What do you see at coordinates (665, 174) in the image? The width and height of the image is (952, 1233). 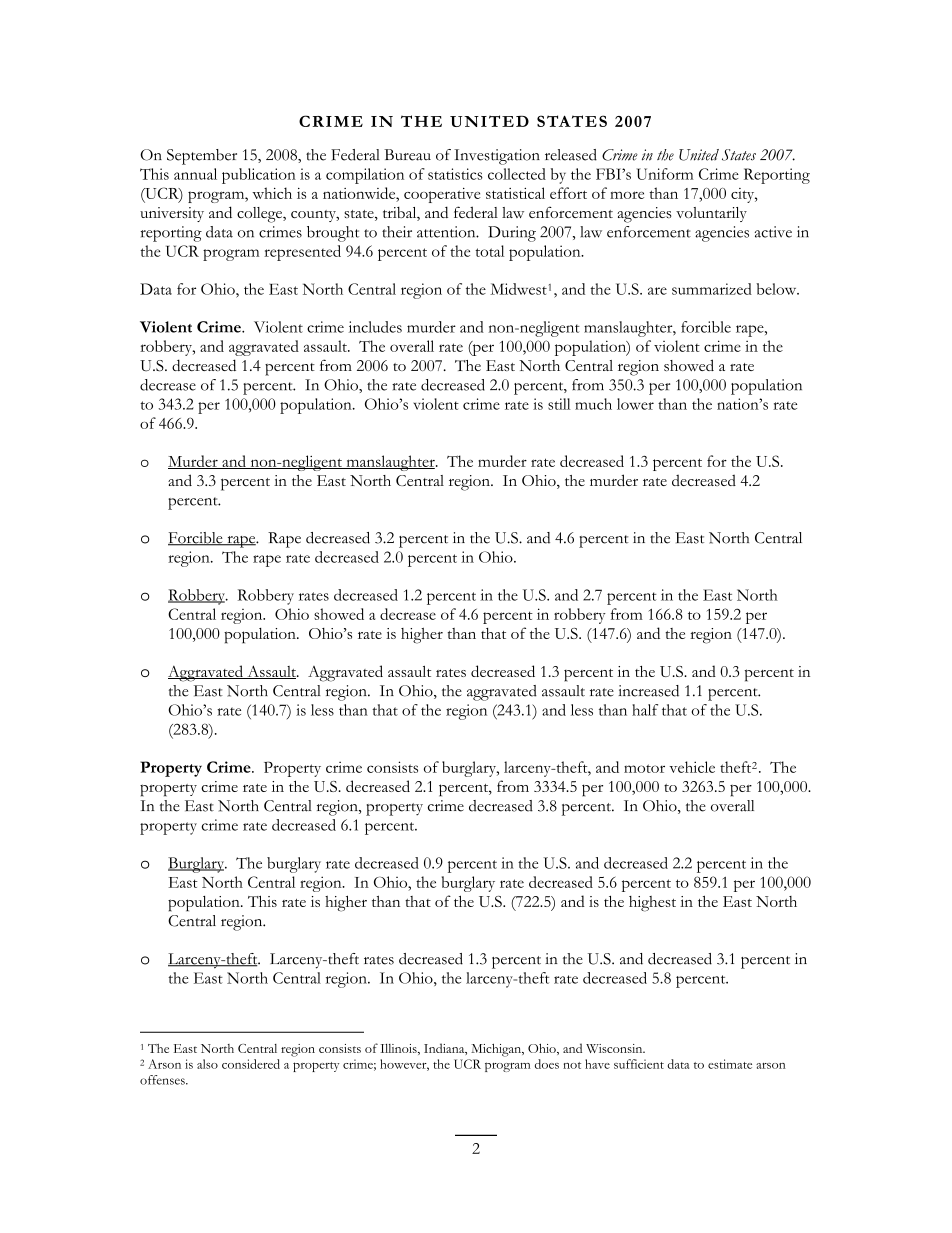 I see `Uniform` at bounding box center [665, 174].
